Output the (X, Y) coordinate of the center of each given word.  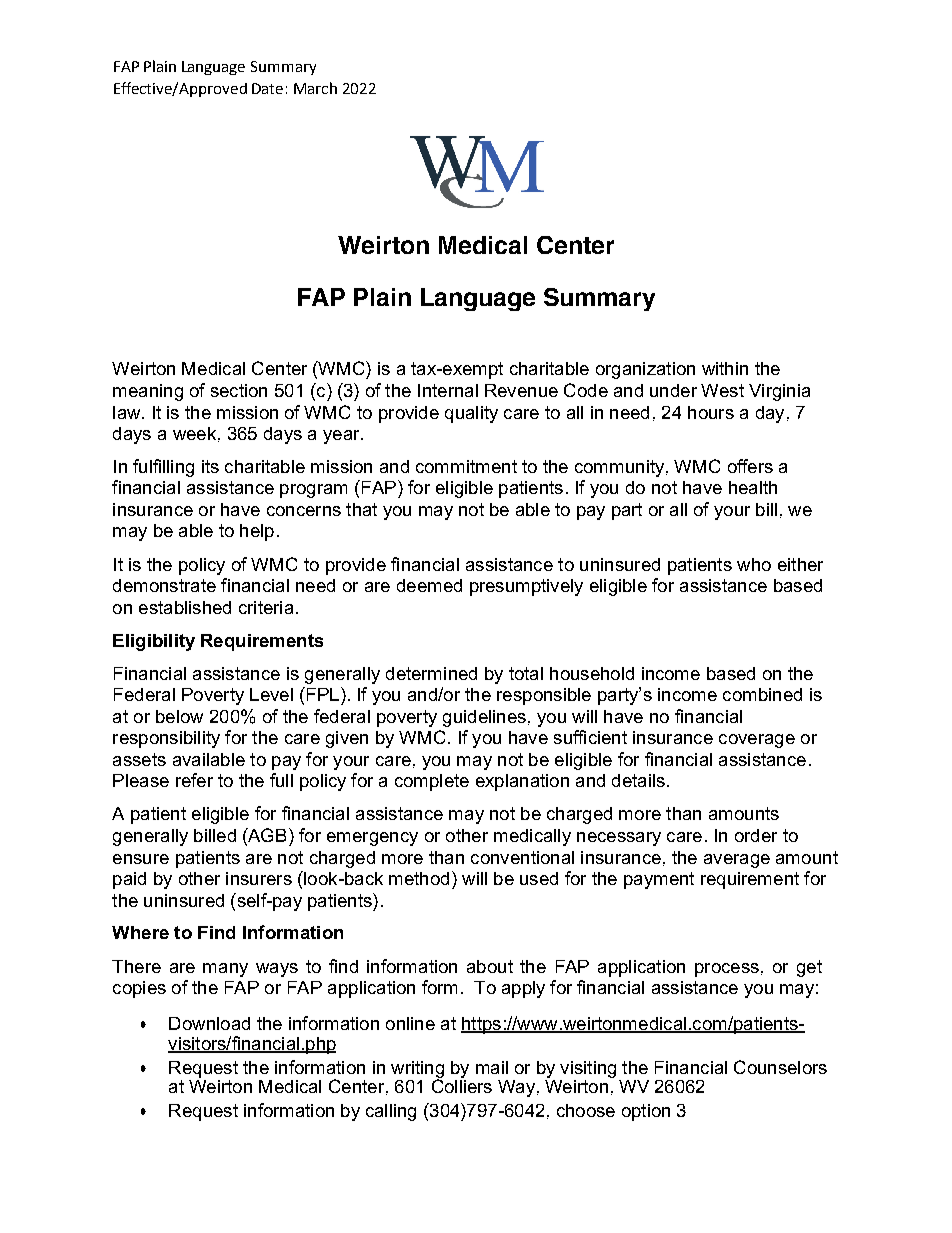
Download (209, 1023)
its (210, 466)
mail (492, 1067)
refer (194, 780)
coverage (757, 741)
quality (471, 414)
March (315, 88)
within (725, 368)
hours (711, 412)
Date (267, 88)
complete (432, 782)
